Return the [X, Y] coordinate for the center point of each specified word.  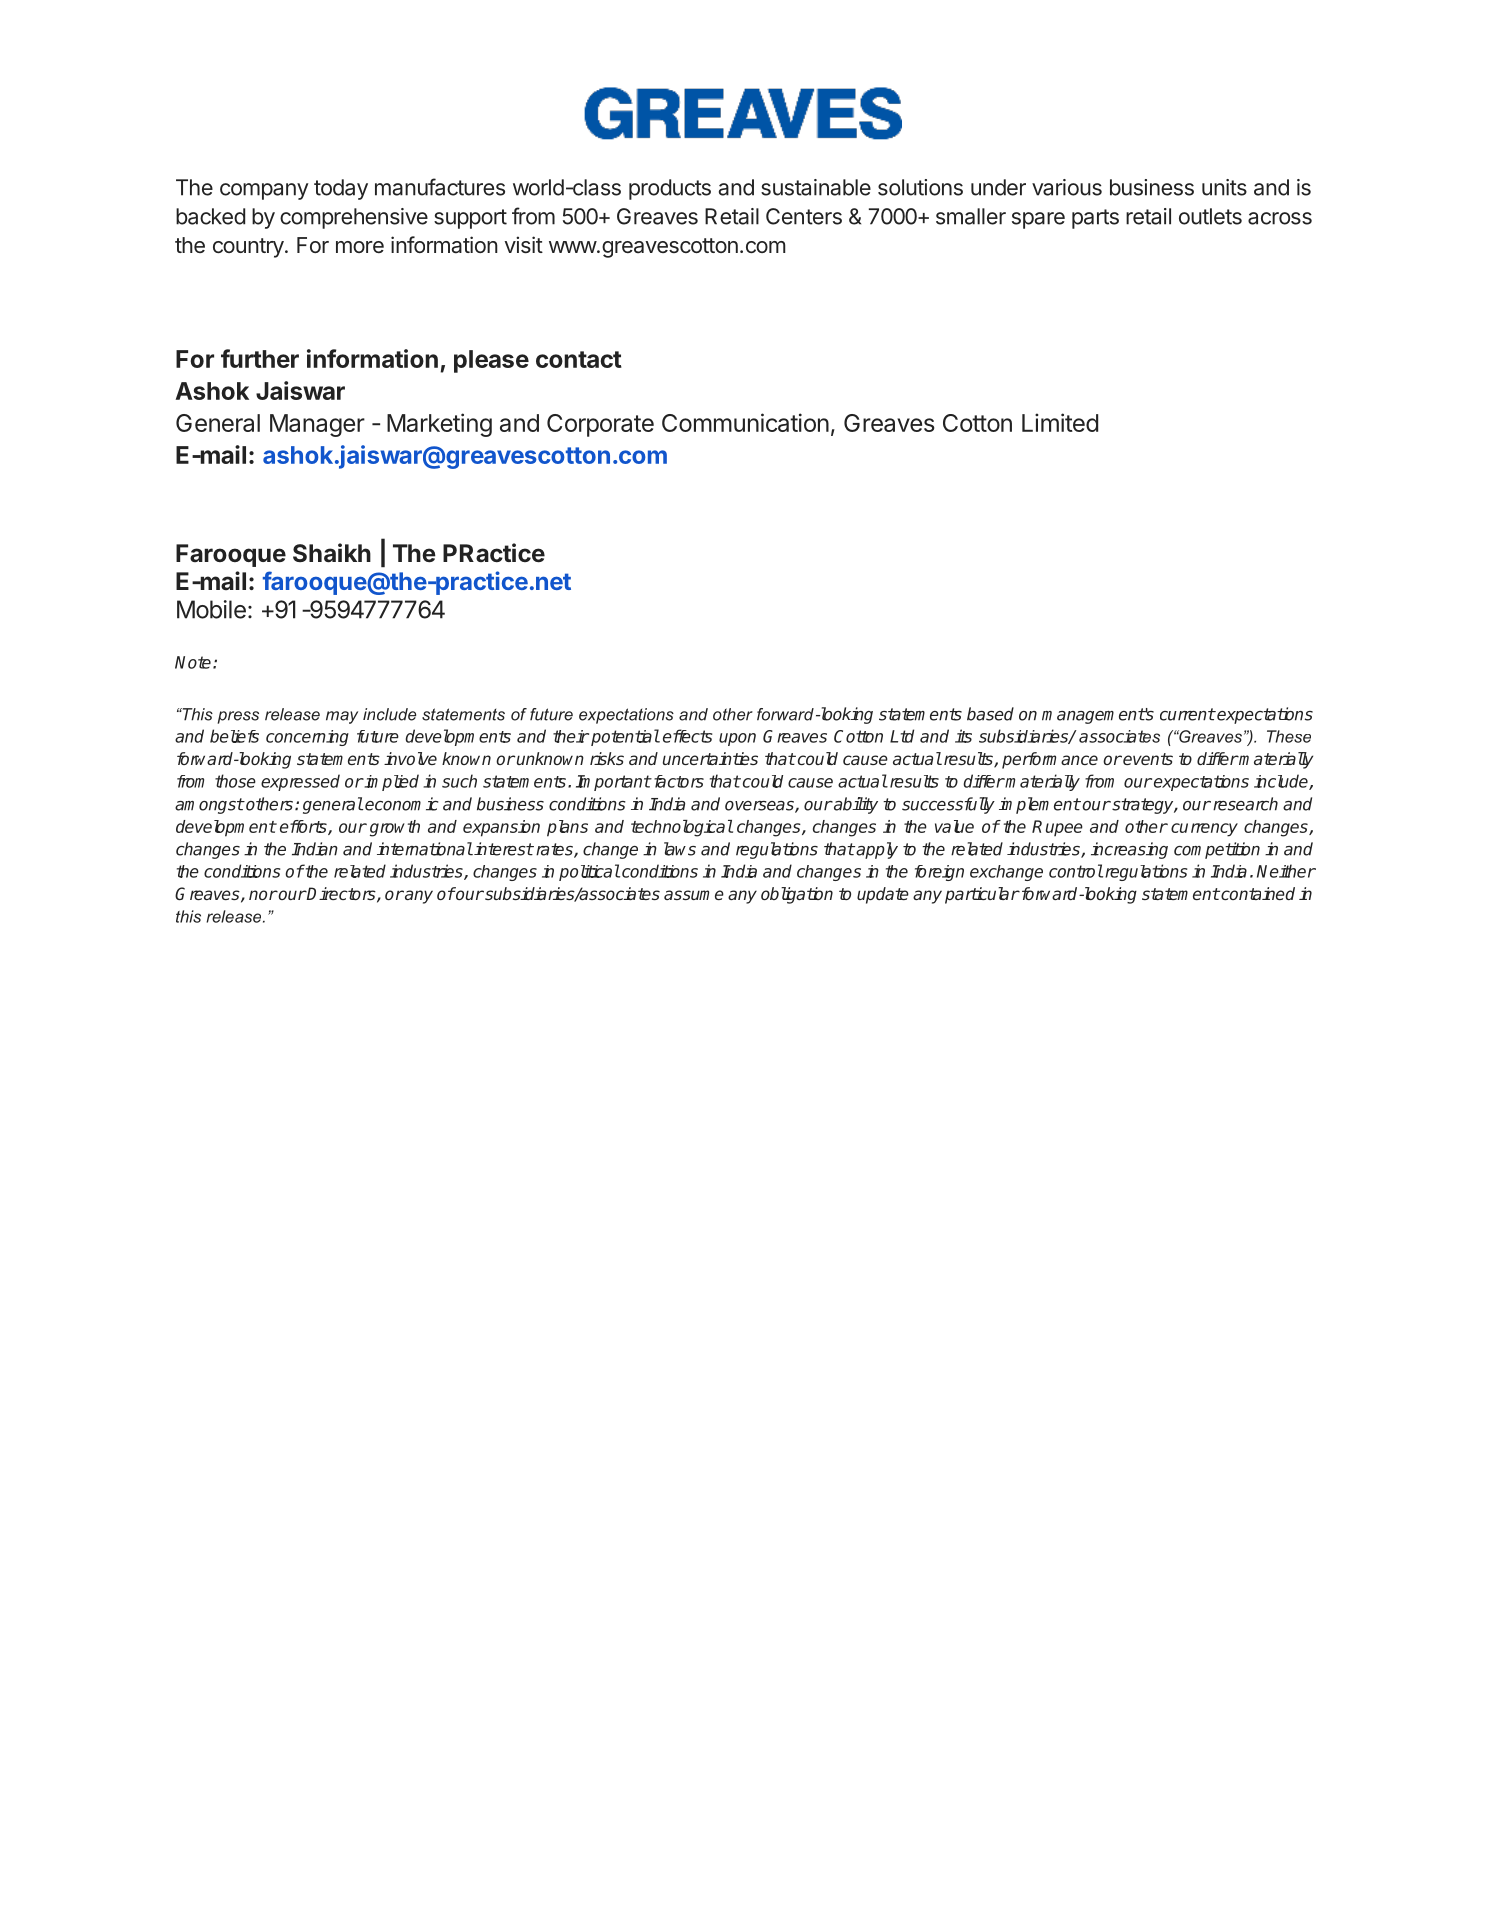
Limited [1060, 422]
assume [694, 895]
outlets [1210, 216]
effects [687, 736]
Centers [804, 216]
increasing [1129, 850]
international [425, 849]
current [1187, 714]
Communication [745, 422]
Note [193, 662]
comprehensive [354, 218]
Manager [317, 425]
